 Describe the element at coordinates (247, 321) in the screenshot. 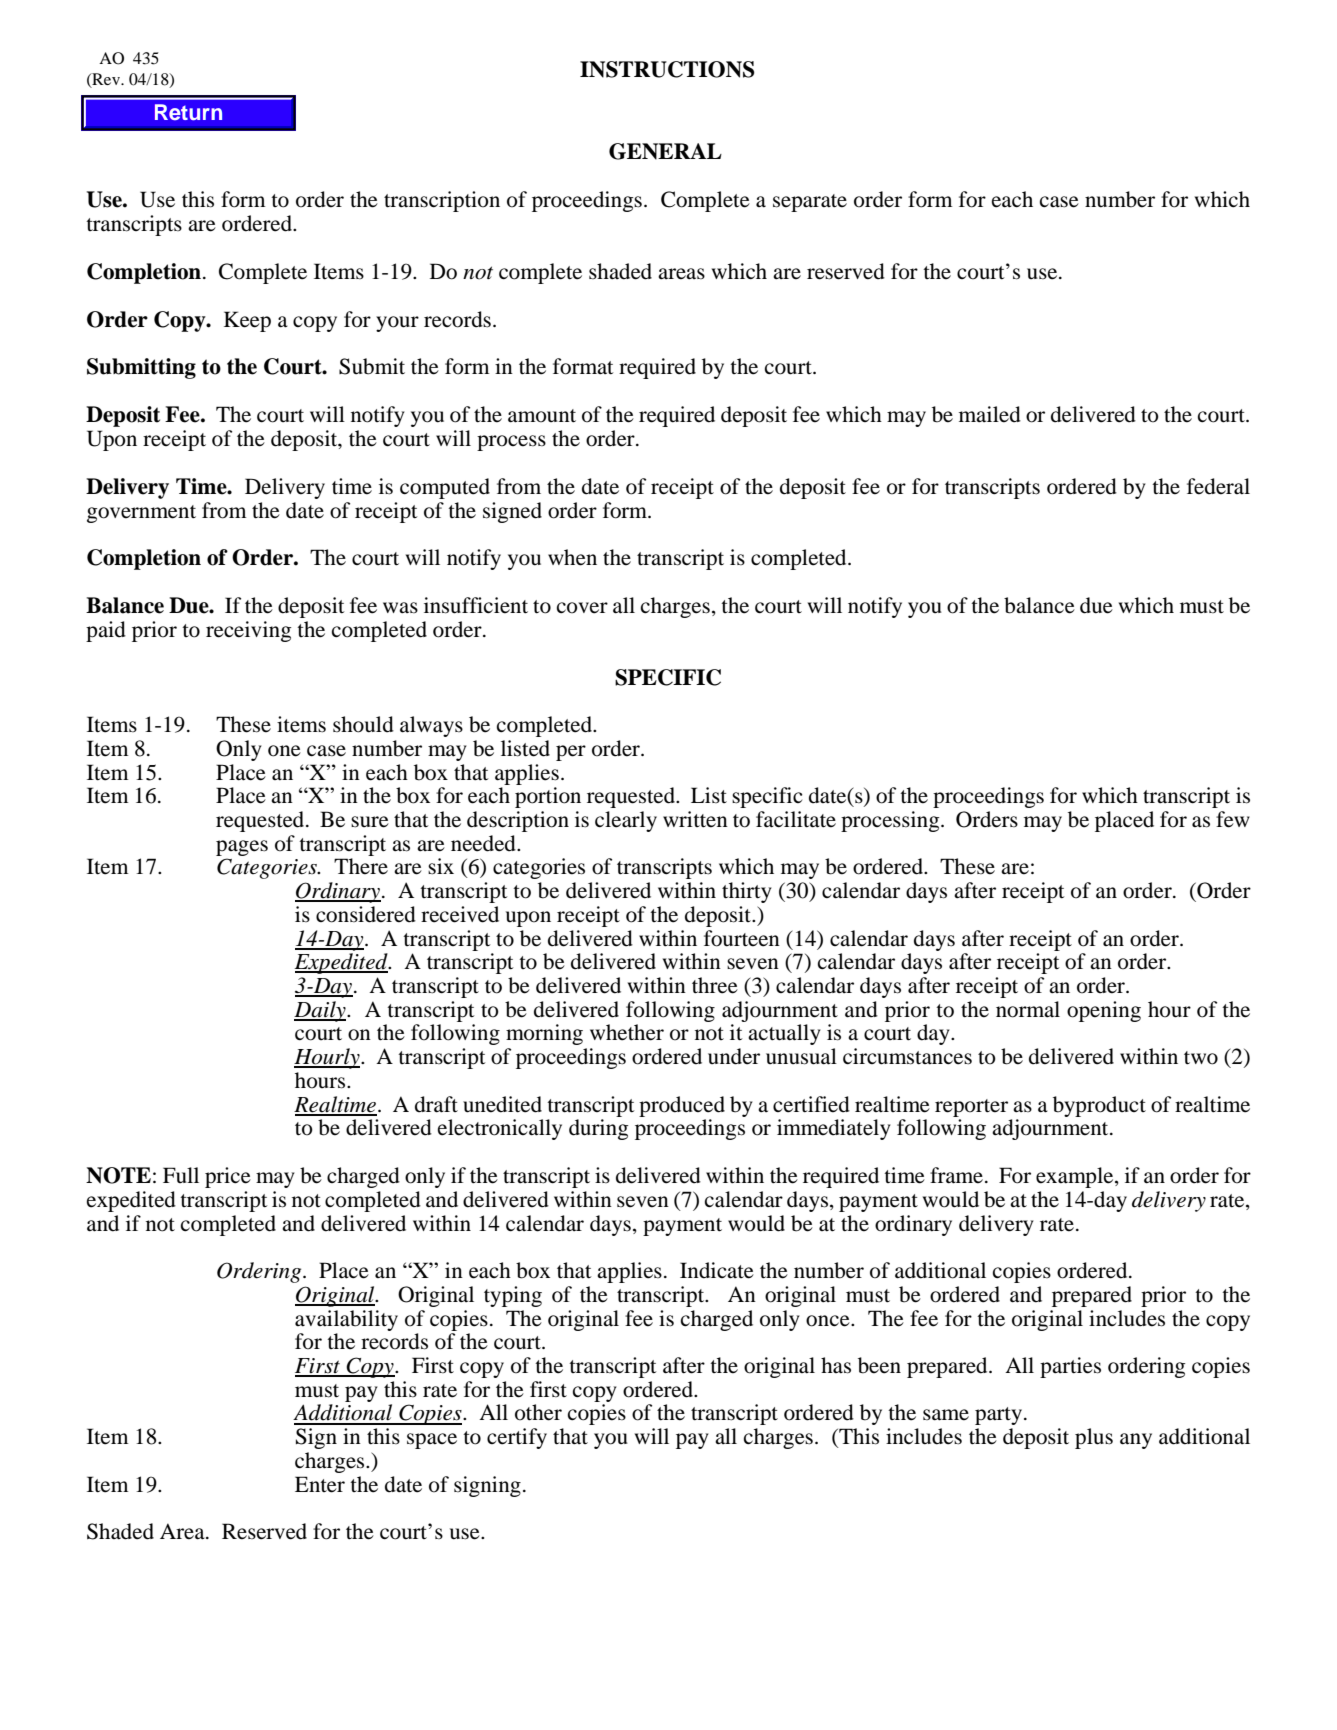

I see `Keep` at that location.
